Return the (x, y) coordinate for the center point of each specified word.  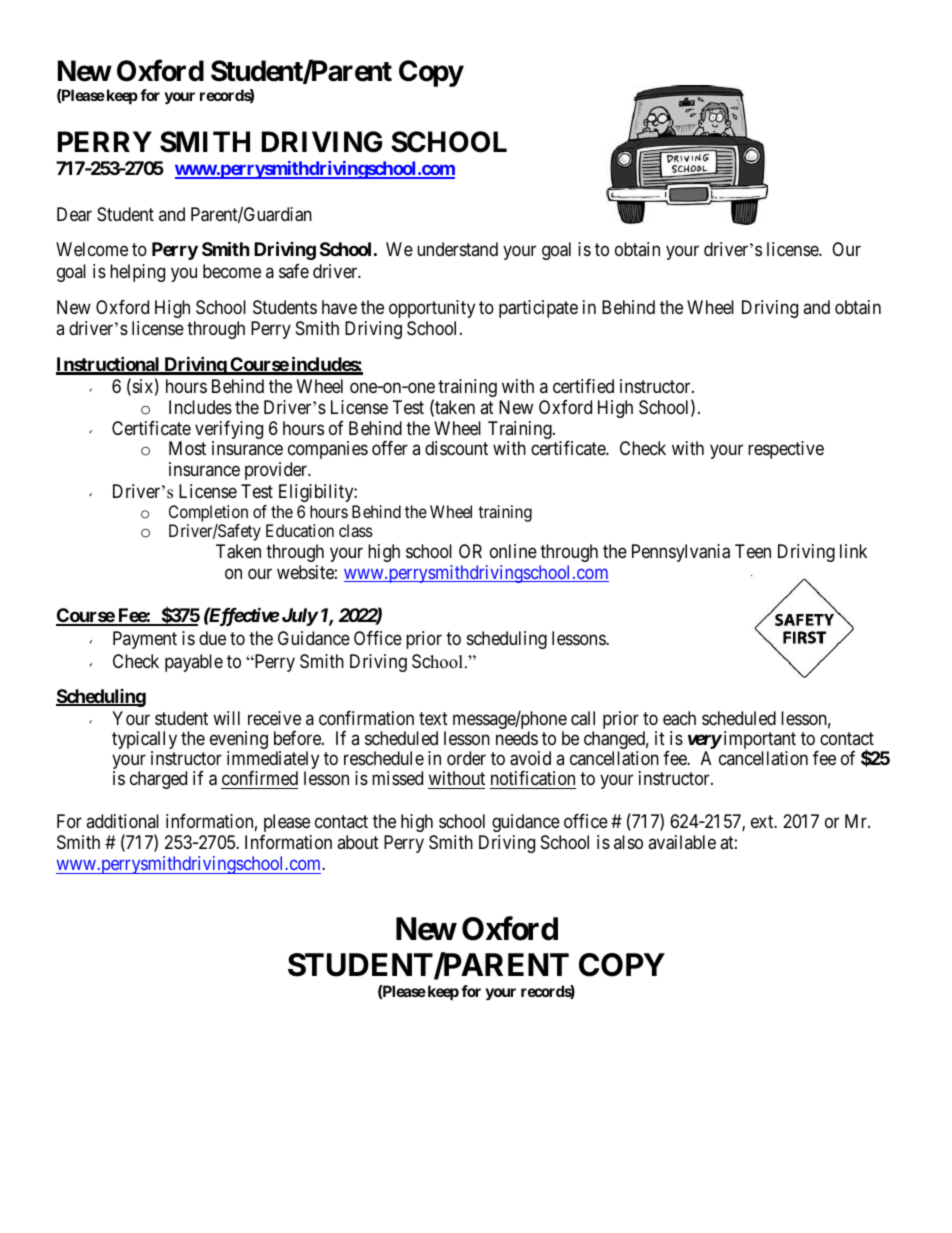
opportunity (432, 309)
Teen (753, 551)
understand (457, 249)
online (513, 551)
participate (538, 309)
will (226, 718)
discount (456, 448)
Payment (145, 640)
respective (786, 450)
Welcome (92, 249)
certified (583, 386)
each (679, 718)
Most (187, 448)
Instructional (109, 365)
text (433, 718)
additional (122, 821)
